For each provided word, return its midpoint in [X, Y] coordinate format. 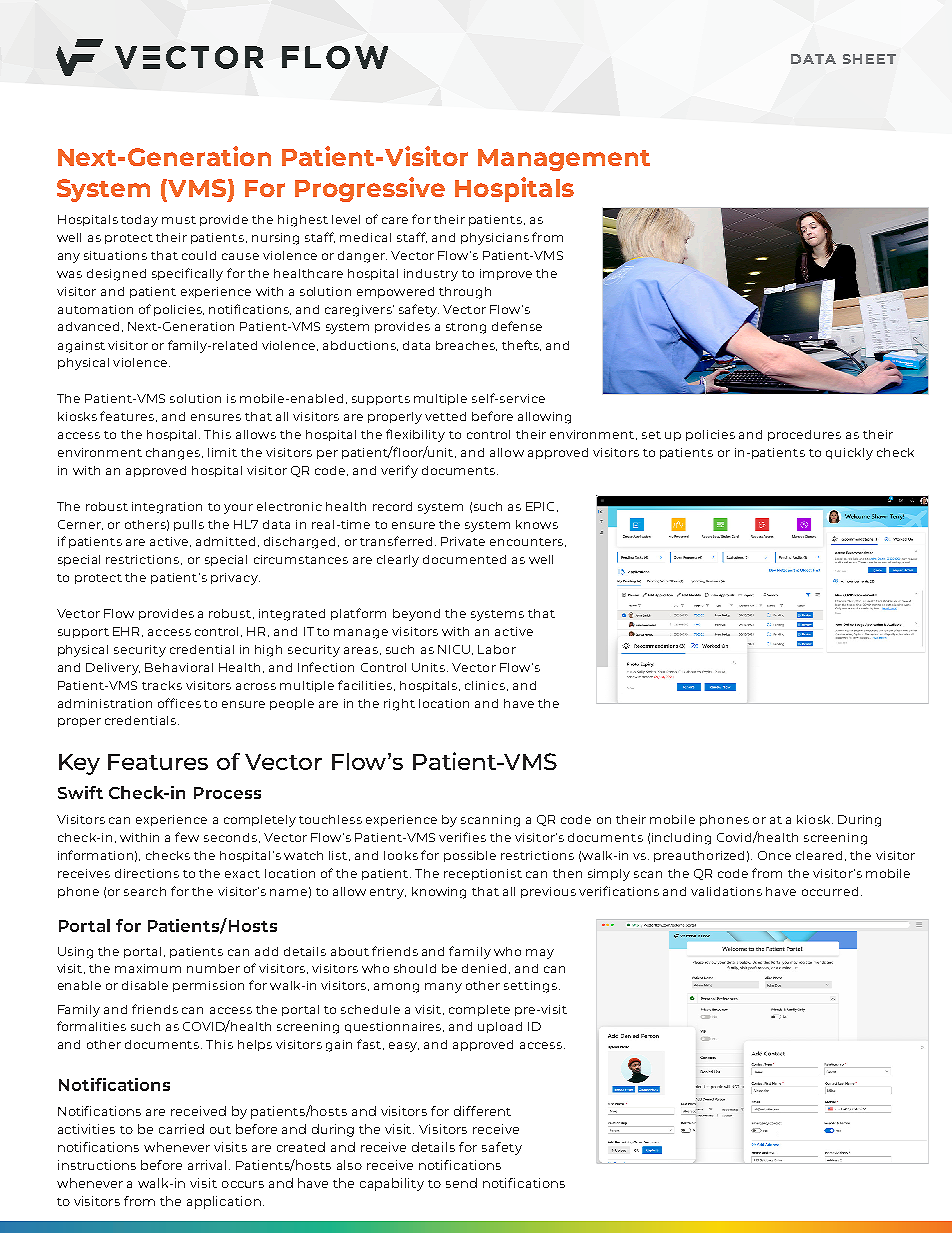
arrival [209, 1165]
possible [470, 856]
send [461, 1183]
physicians [495, 239]
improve [506, 274]
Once [774, 855]
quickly [849, 454]
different [482, 1111]
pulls [189, 525]
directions [147, 873]
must [179, 220]
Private [463, 541]
